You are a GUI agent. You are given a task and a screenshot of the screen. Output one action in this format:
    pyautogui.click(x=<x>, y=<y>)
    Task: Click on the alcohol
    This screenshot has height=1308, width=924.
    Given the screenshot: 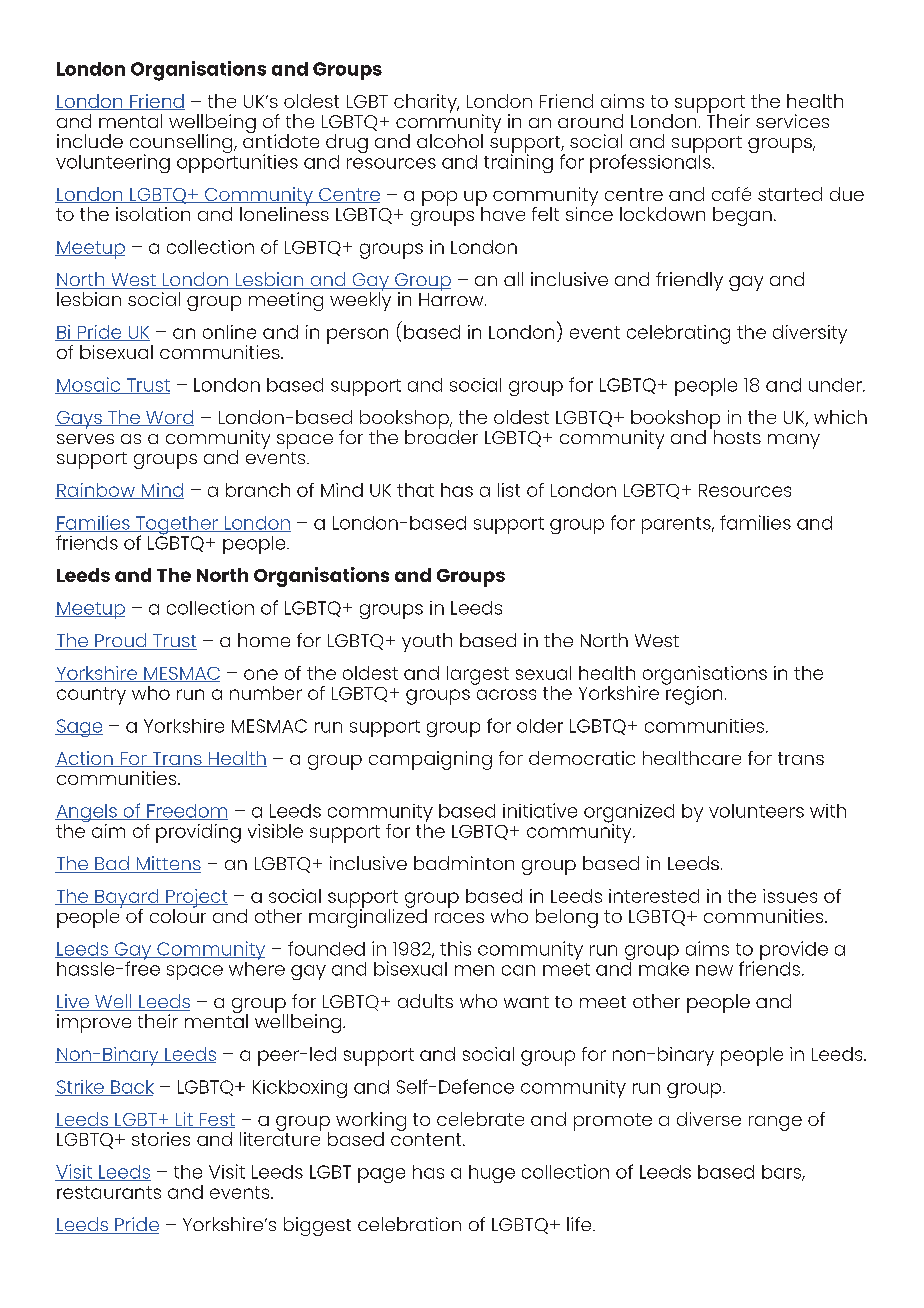 What is the action you would take?
    pyautogui.click(x=450, y=141)
